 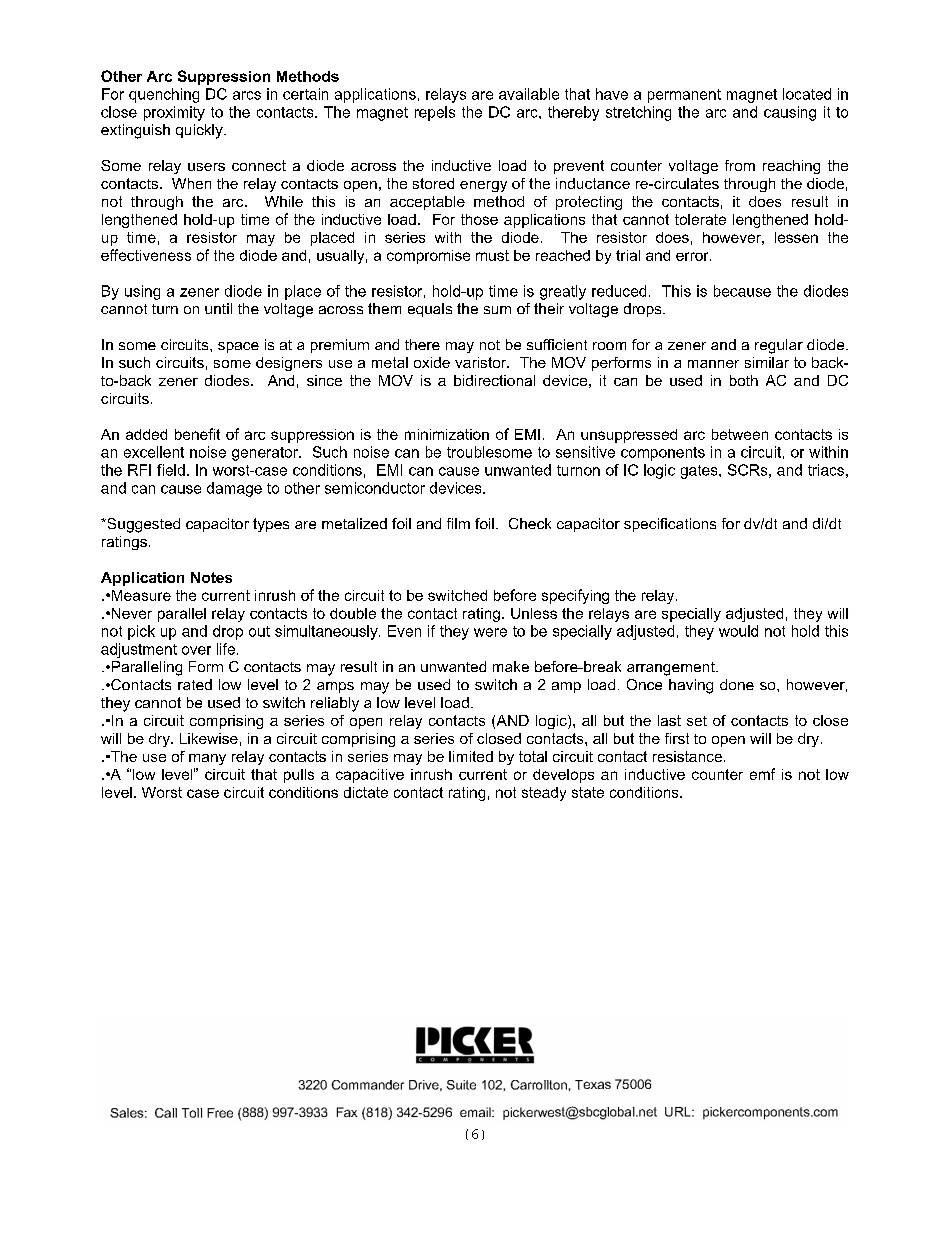 What do you see at coordinates (684, 96) in the screenshot?
I see `permanent` at bounding box center [684, 96].
